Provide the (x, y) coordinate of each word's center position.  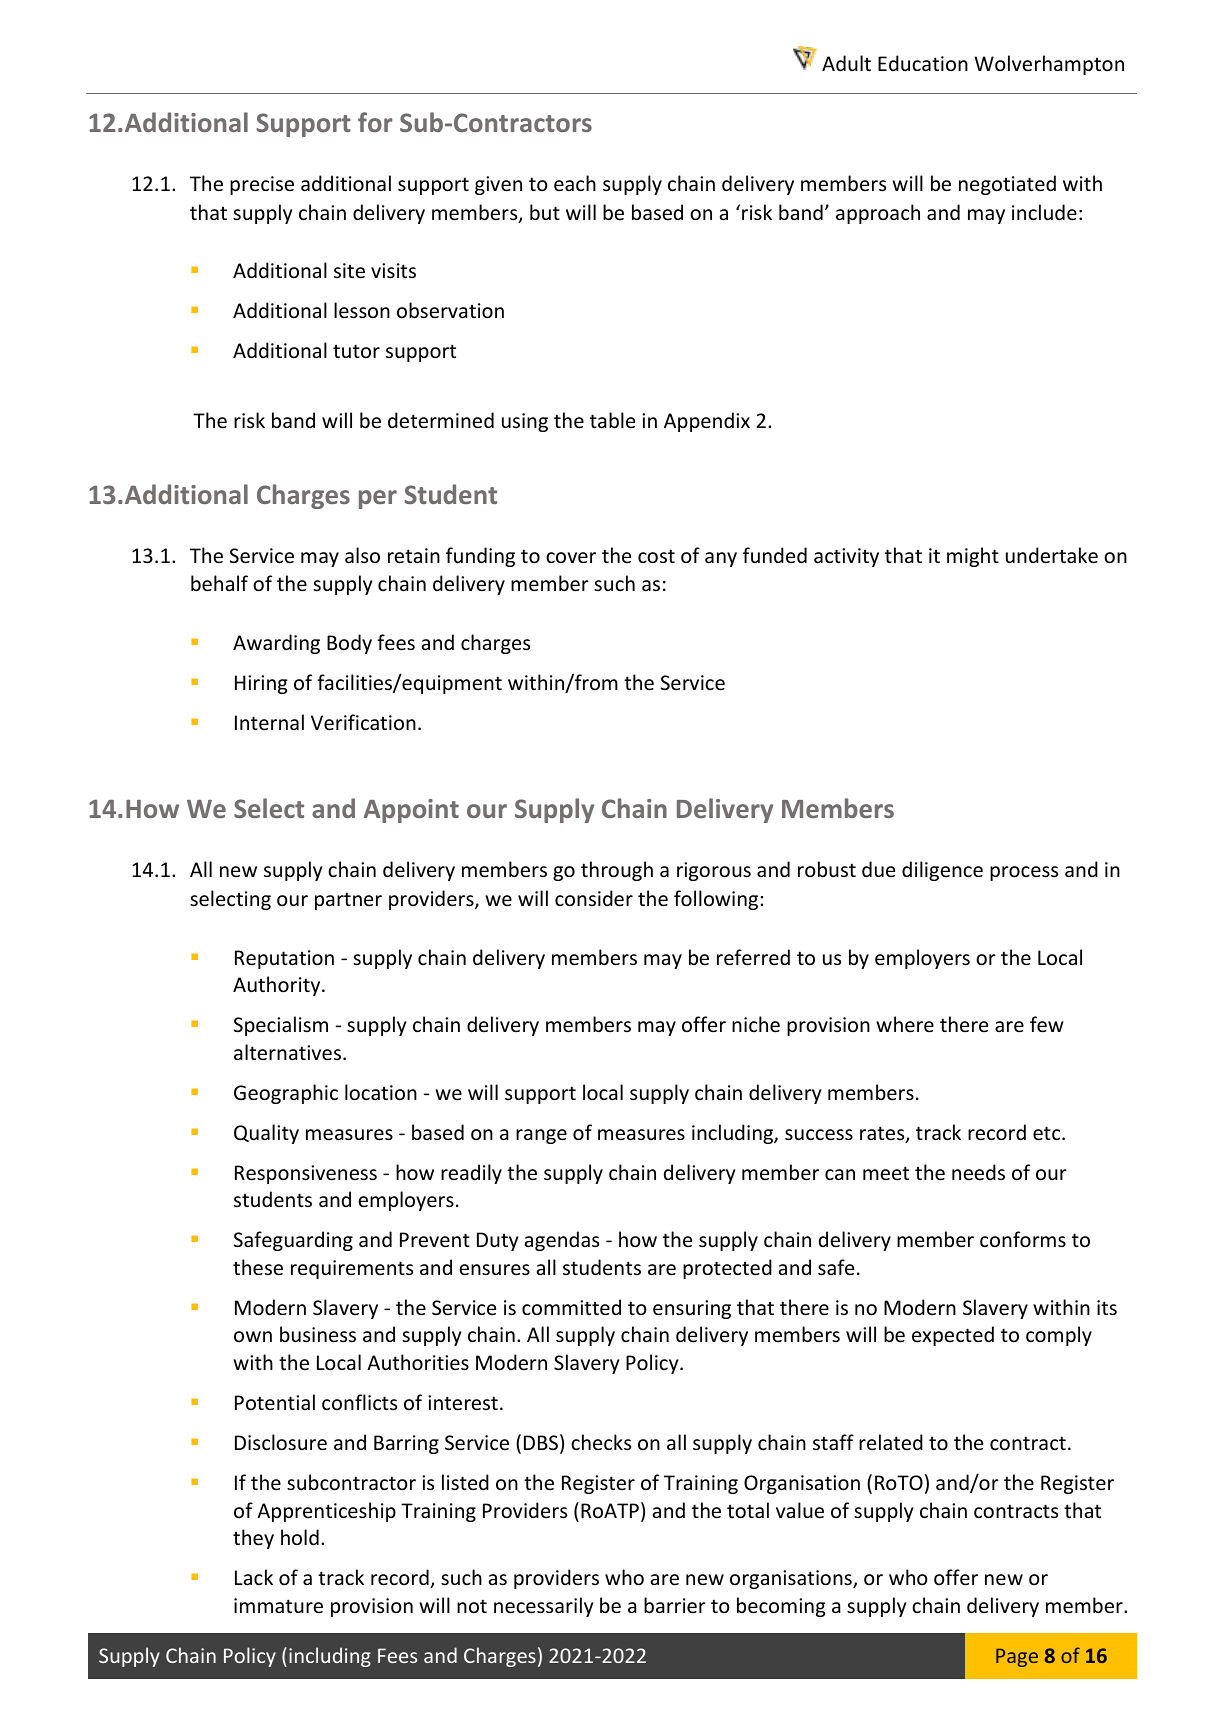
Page (1017, 1657)
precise (262, 185)
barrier (675, 1605)
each (575, 183)
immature (278, 1606)
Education (923, 63)
